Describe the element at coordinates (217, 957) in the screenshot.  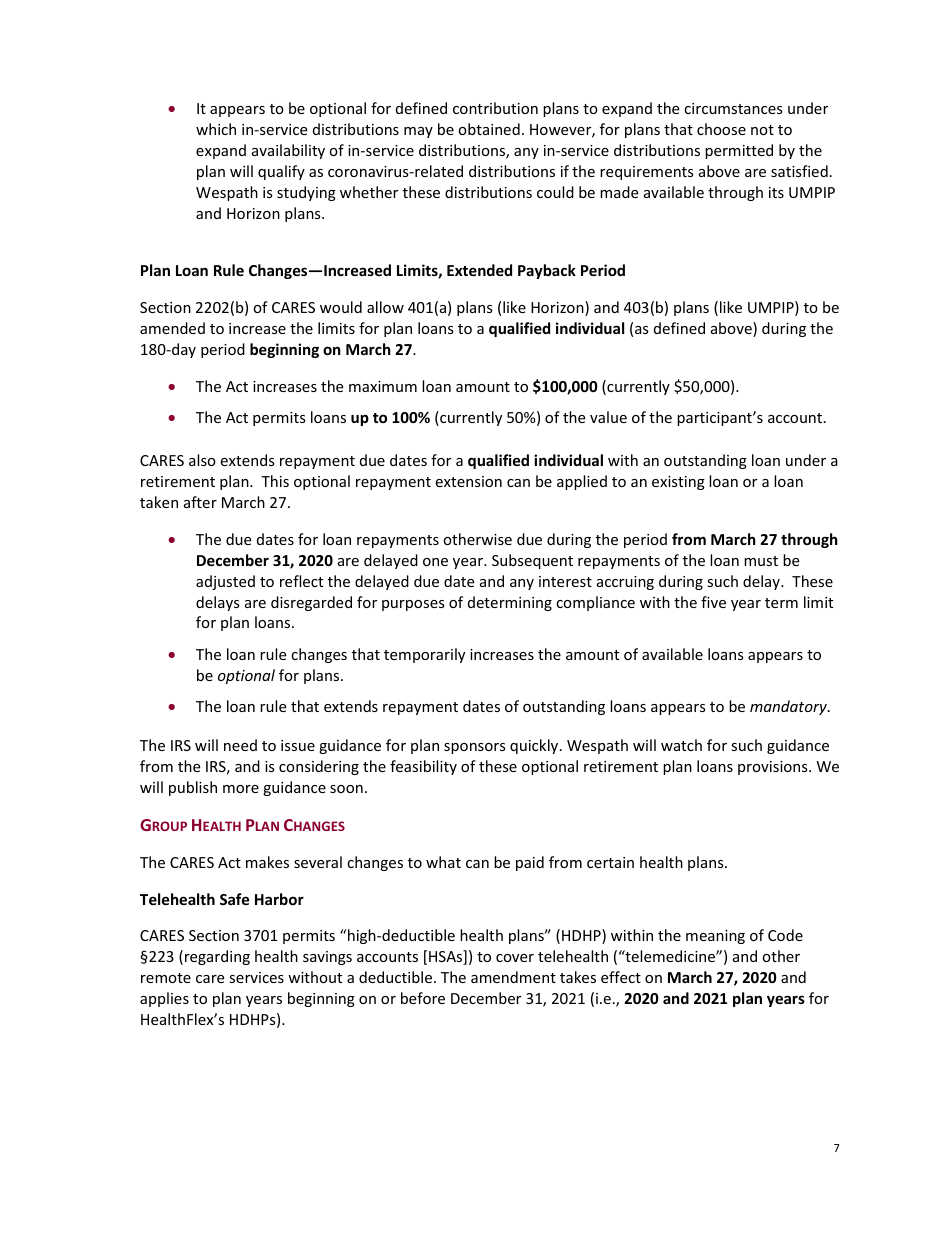
I see `regarding` at that location.
